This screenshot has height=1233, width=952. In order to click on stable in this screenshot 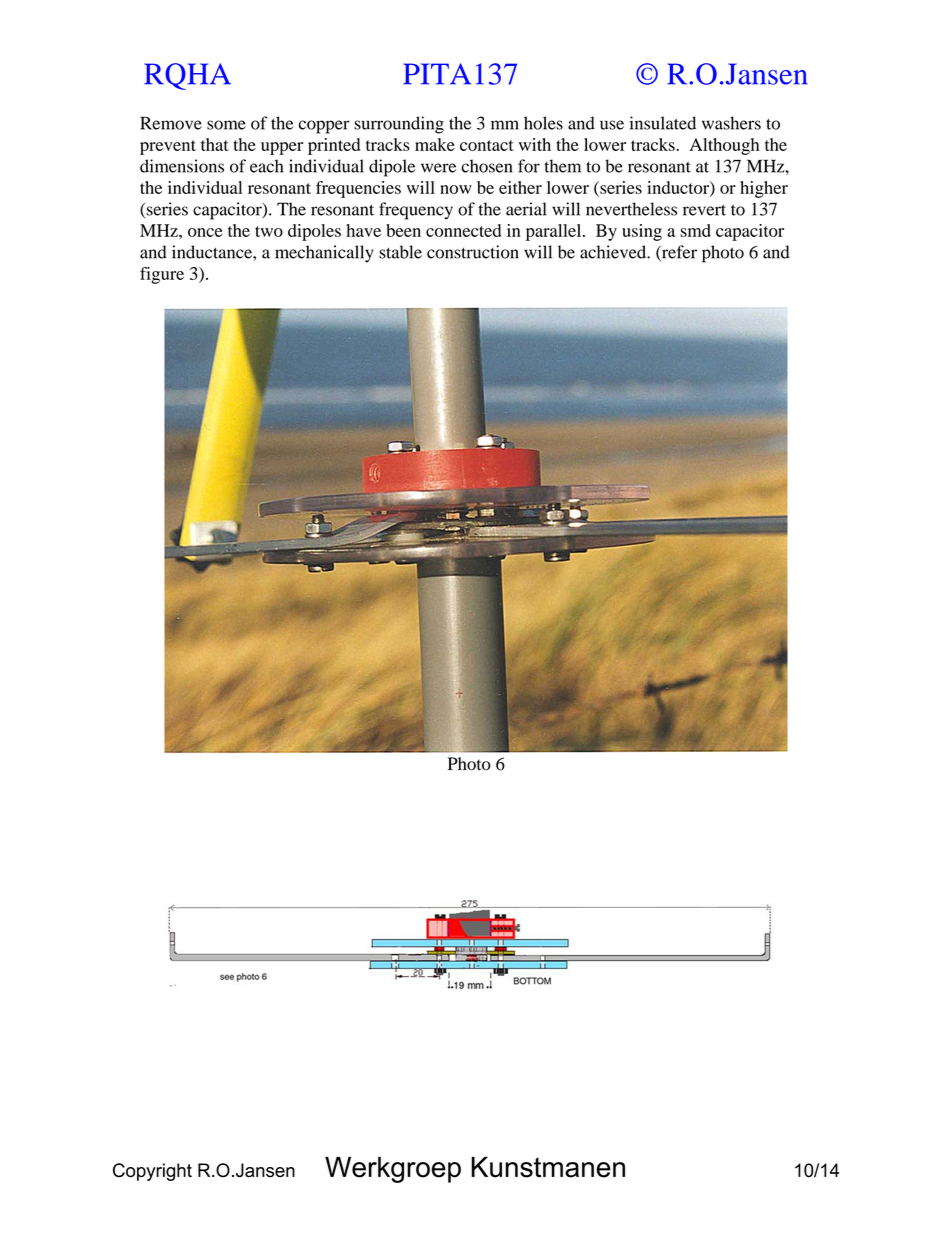, I will do `click(400, 252)`.
